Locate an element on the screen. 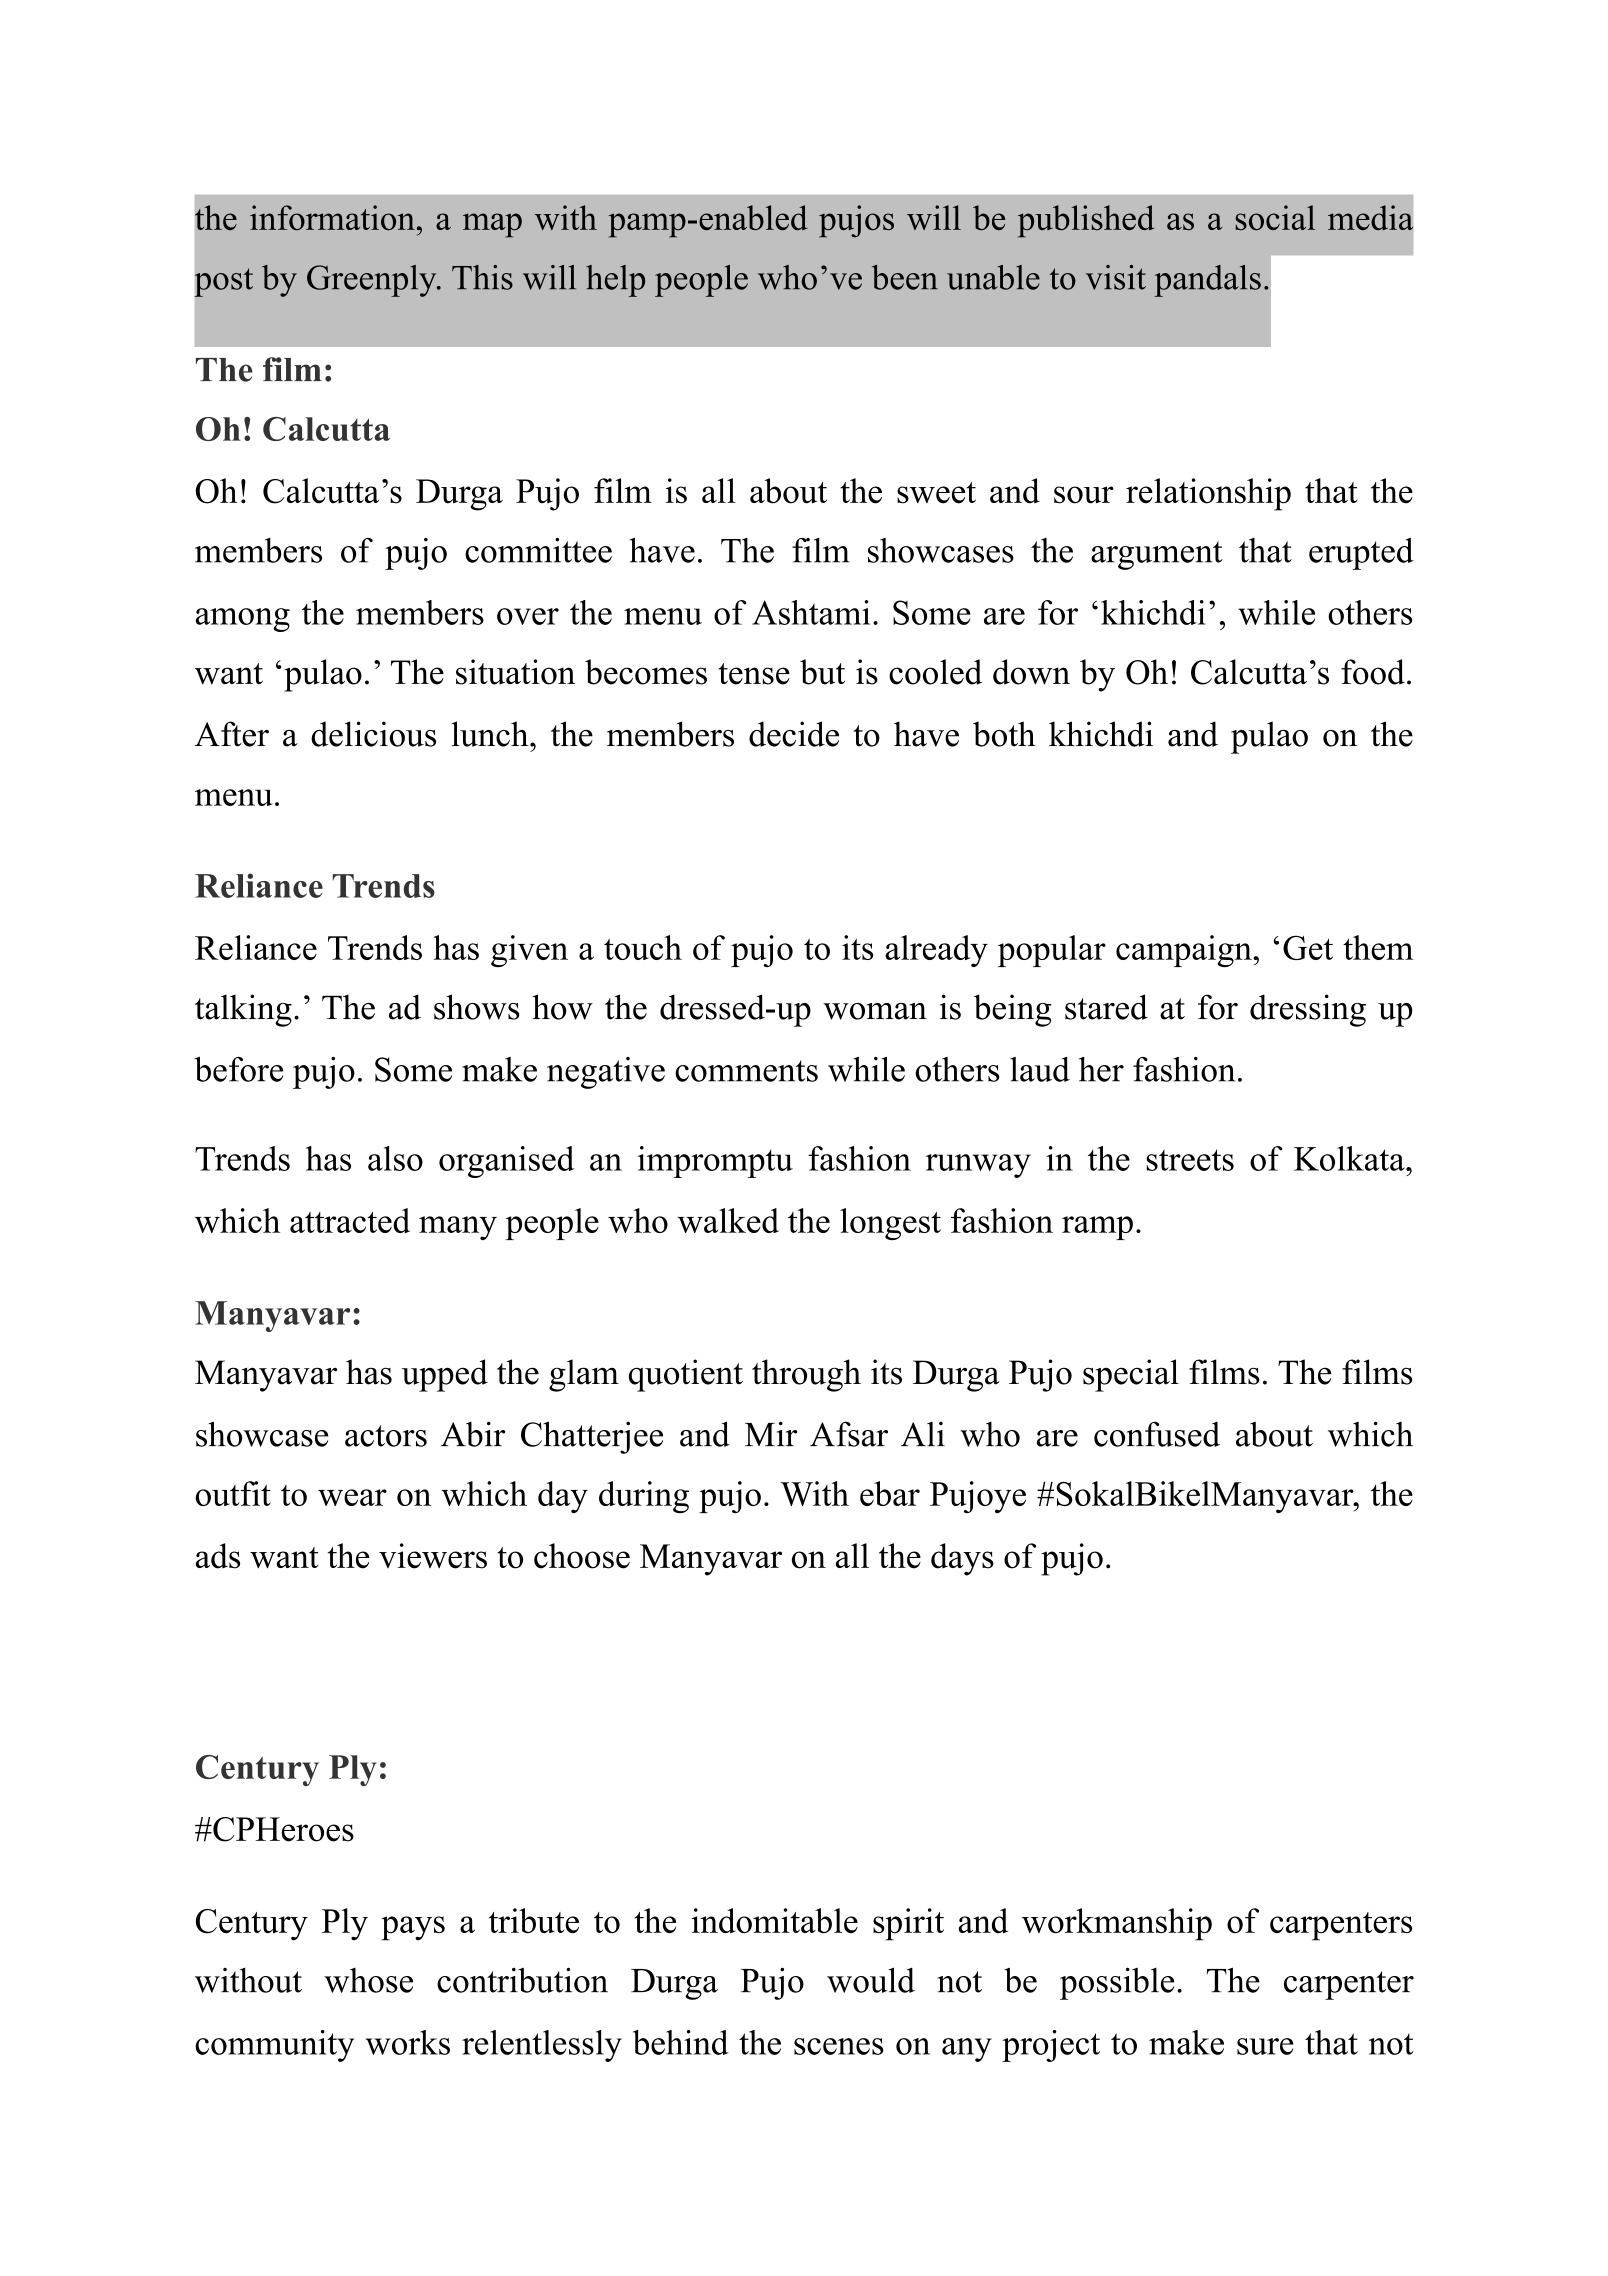 The image size is (1608, 2276). delicious is located at coordinates (373, 734).
